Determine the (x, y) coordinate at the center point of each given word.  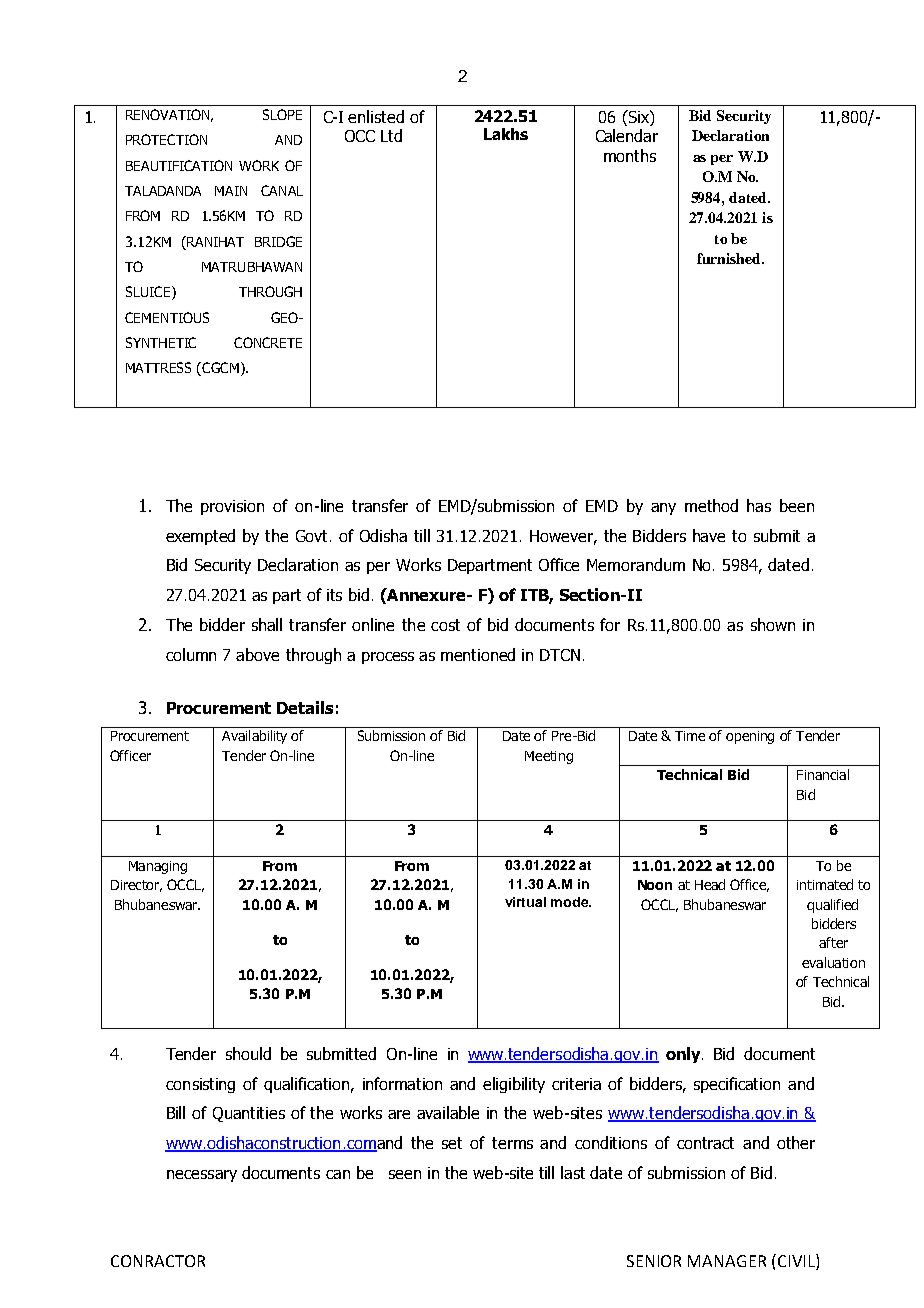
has (759, 505)
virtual (525, 902)
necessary (202, 1176)
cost (445, 625)
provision (232, 507)
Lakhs (506, 134)
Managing (158, 867)
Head (710, 884)
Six (638, 116)
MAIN (231, 191)
